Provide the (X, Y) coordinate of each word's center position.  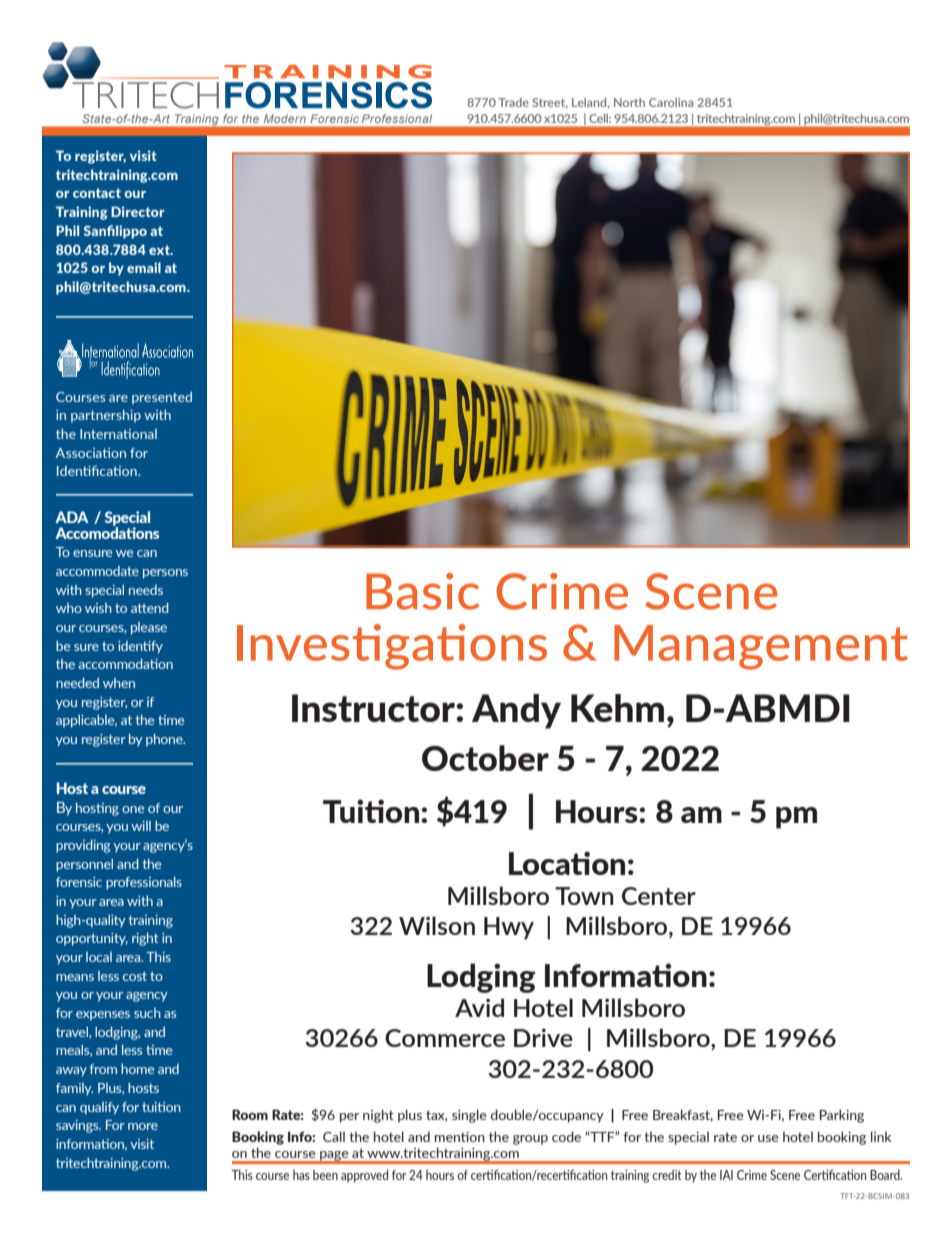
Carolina (671, 102)
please (149, 628)
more (143, 1126)
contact (97, 193)
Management (761, 647)
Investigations (392, 647)
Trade (513, 102)
